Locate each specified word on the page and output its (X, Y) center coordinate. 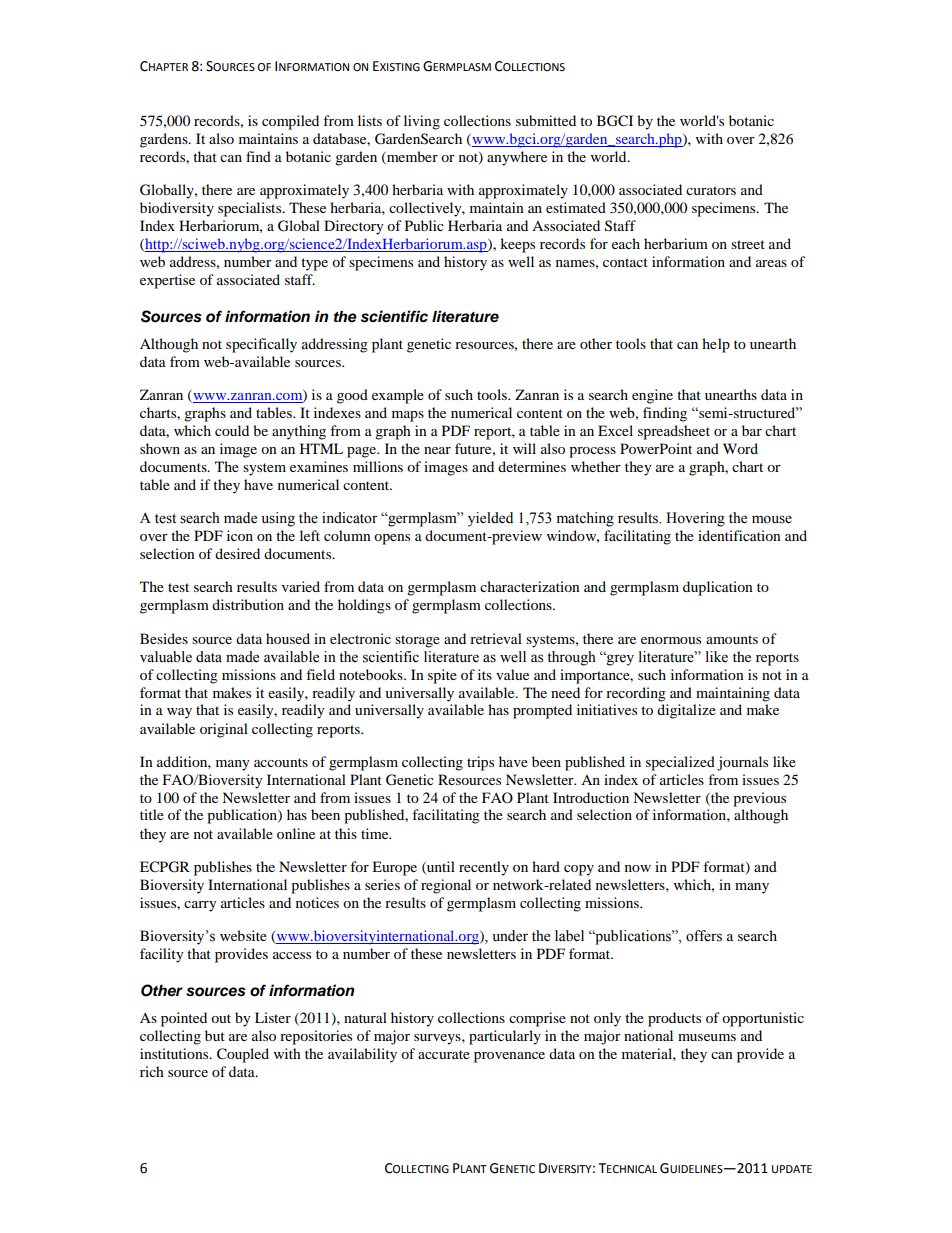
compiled (290, 122)
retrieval (496, 638)
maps (408, 416)
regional (446, 886)
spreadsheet (674, 432)
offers (704, 936)
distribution (248, 604)
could (232, 430)
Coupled (243, 1055)
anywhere (517, 158)
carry (200, 906)
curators (711, 190)
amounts (732, 639)
